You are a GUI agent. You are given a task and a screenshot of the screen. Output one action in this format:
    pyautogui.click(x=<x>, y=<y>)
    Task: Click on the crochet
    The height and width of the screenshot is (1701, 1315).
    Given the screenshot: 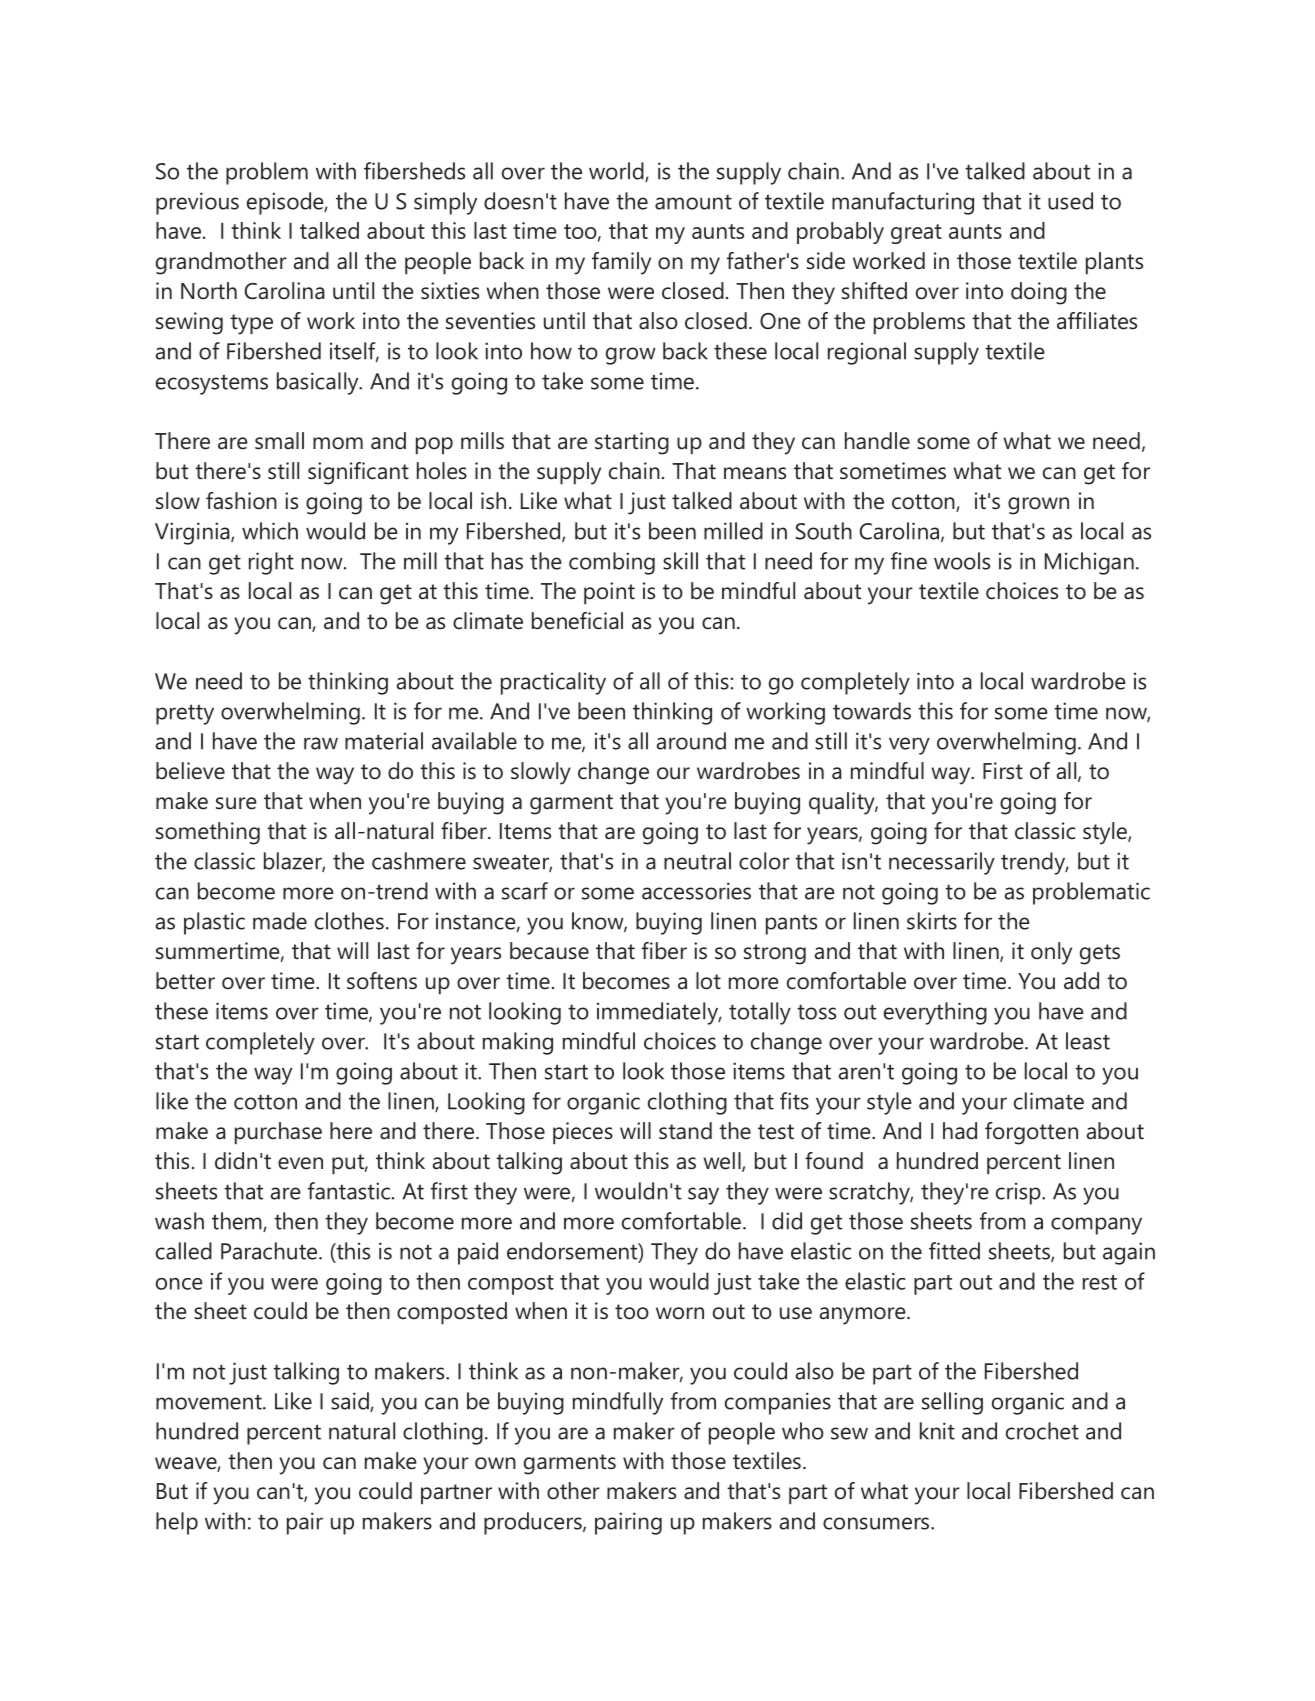 What is the action you would take?
    pyautogui.click(x=1042, y=1431)
